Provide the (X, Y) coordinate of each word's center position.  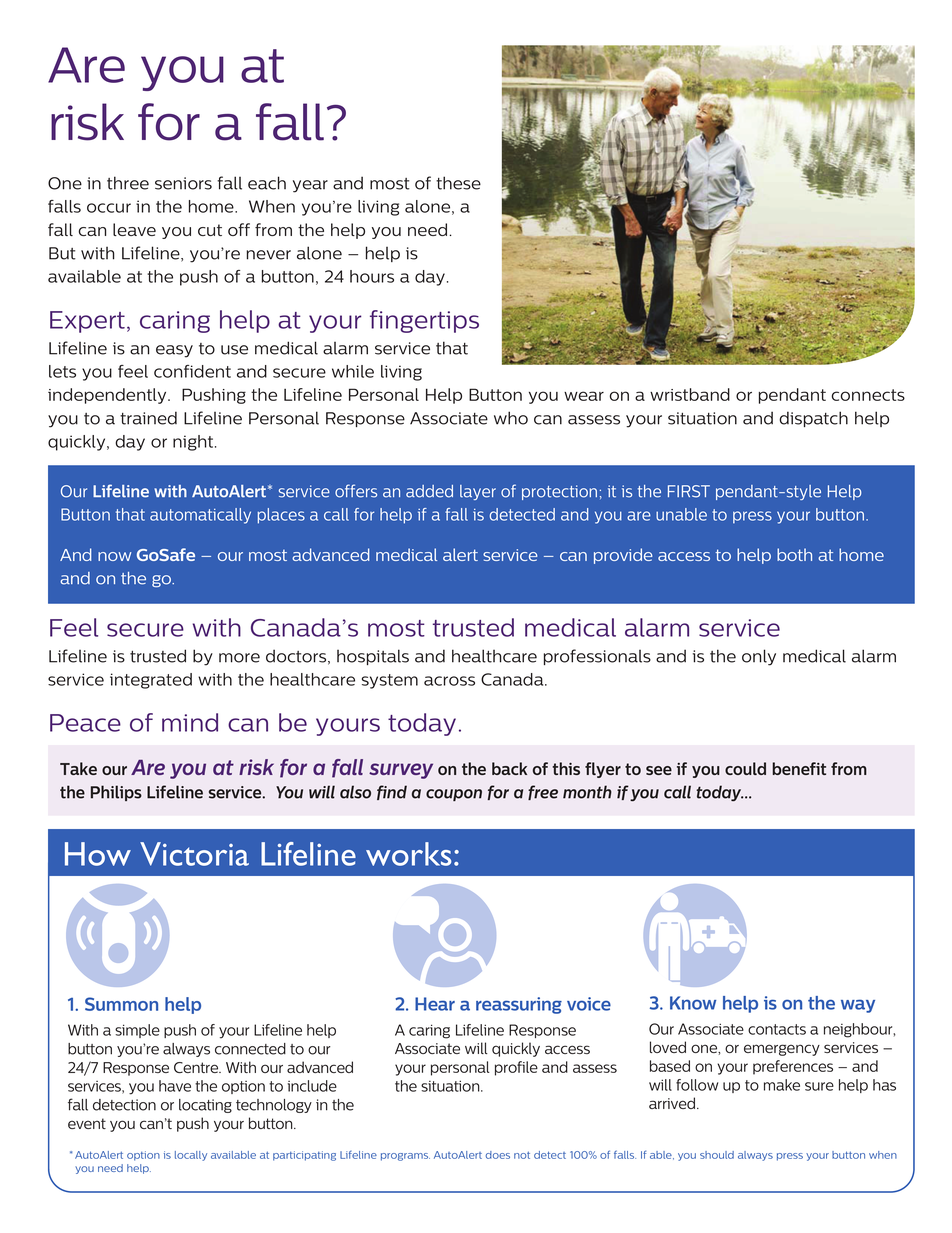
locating (205, 1106)
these (458, 183)
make (782, 1085)
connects (868, 395)
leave (134, 229)
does (498, 1155)
